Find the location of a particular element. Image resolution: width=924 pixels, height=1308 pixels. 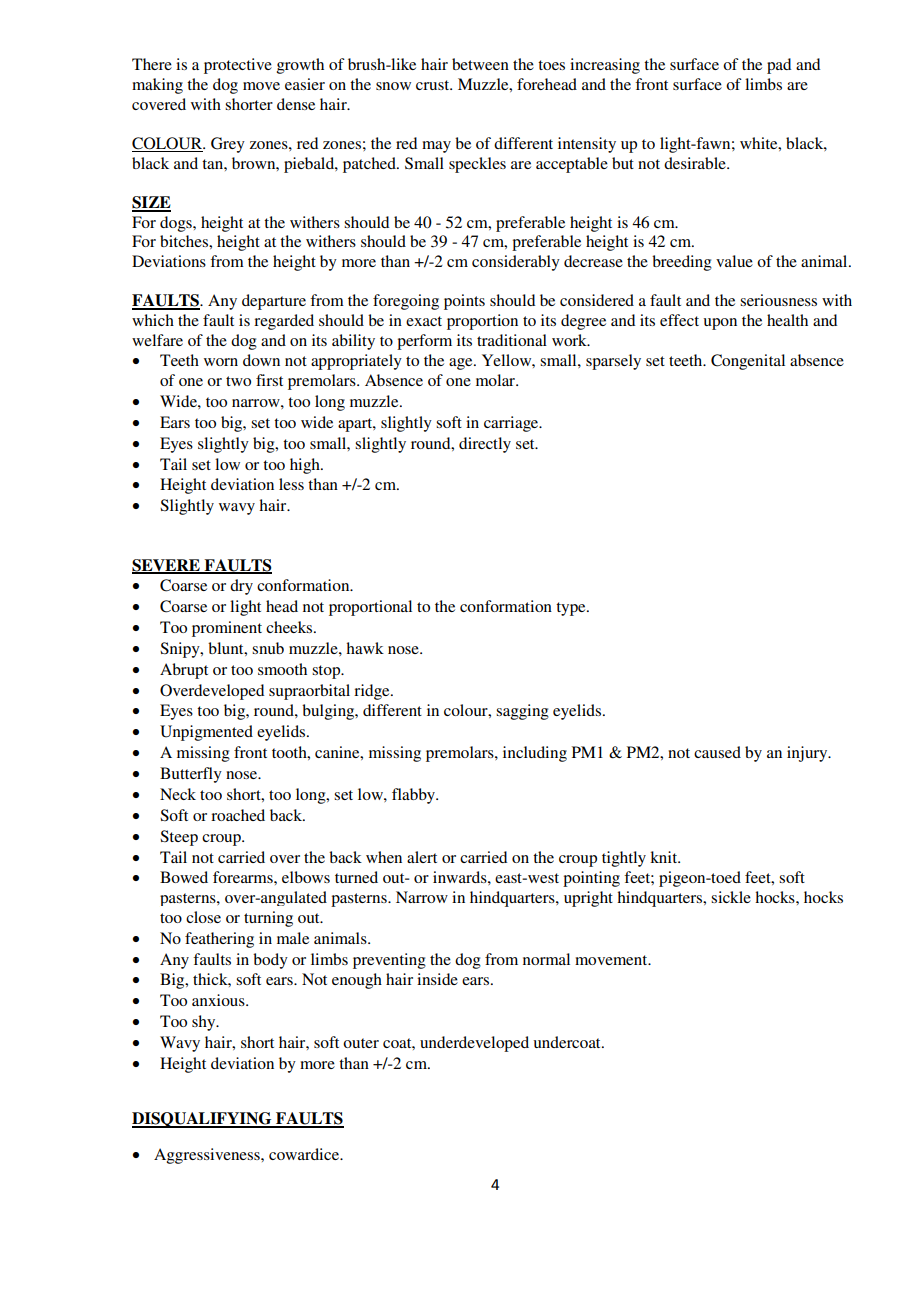

type is located at coordinates (572, 609).
